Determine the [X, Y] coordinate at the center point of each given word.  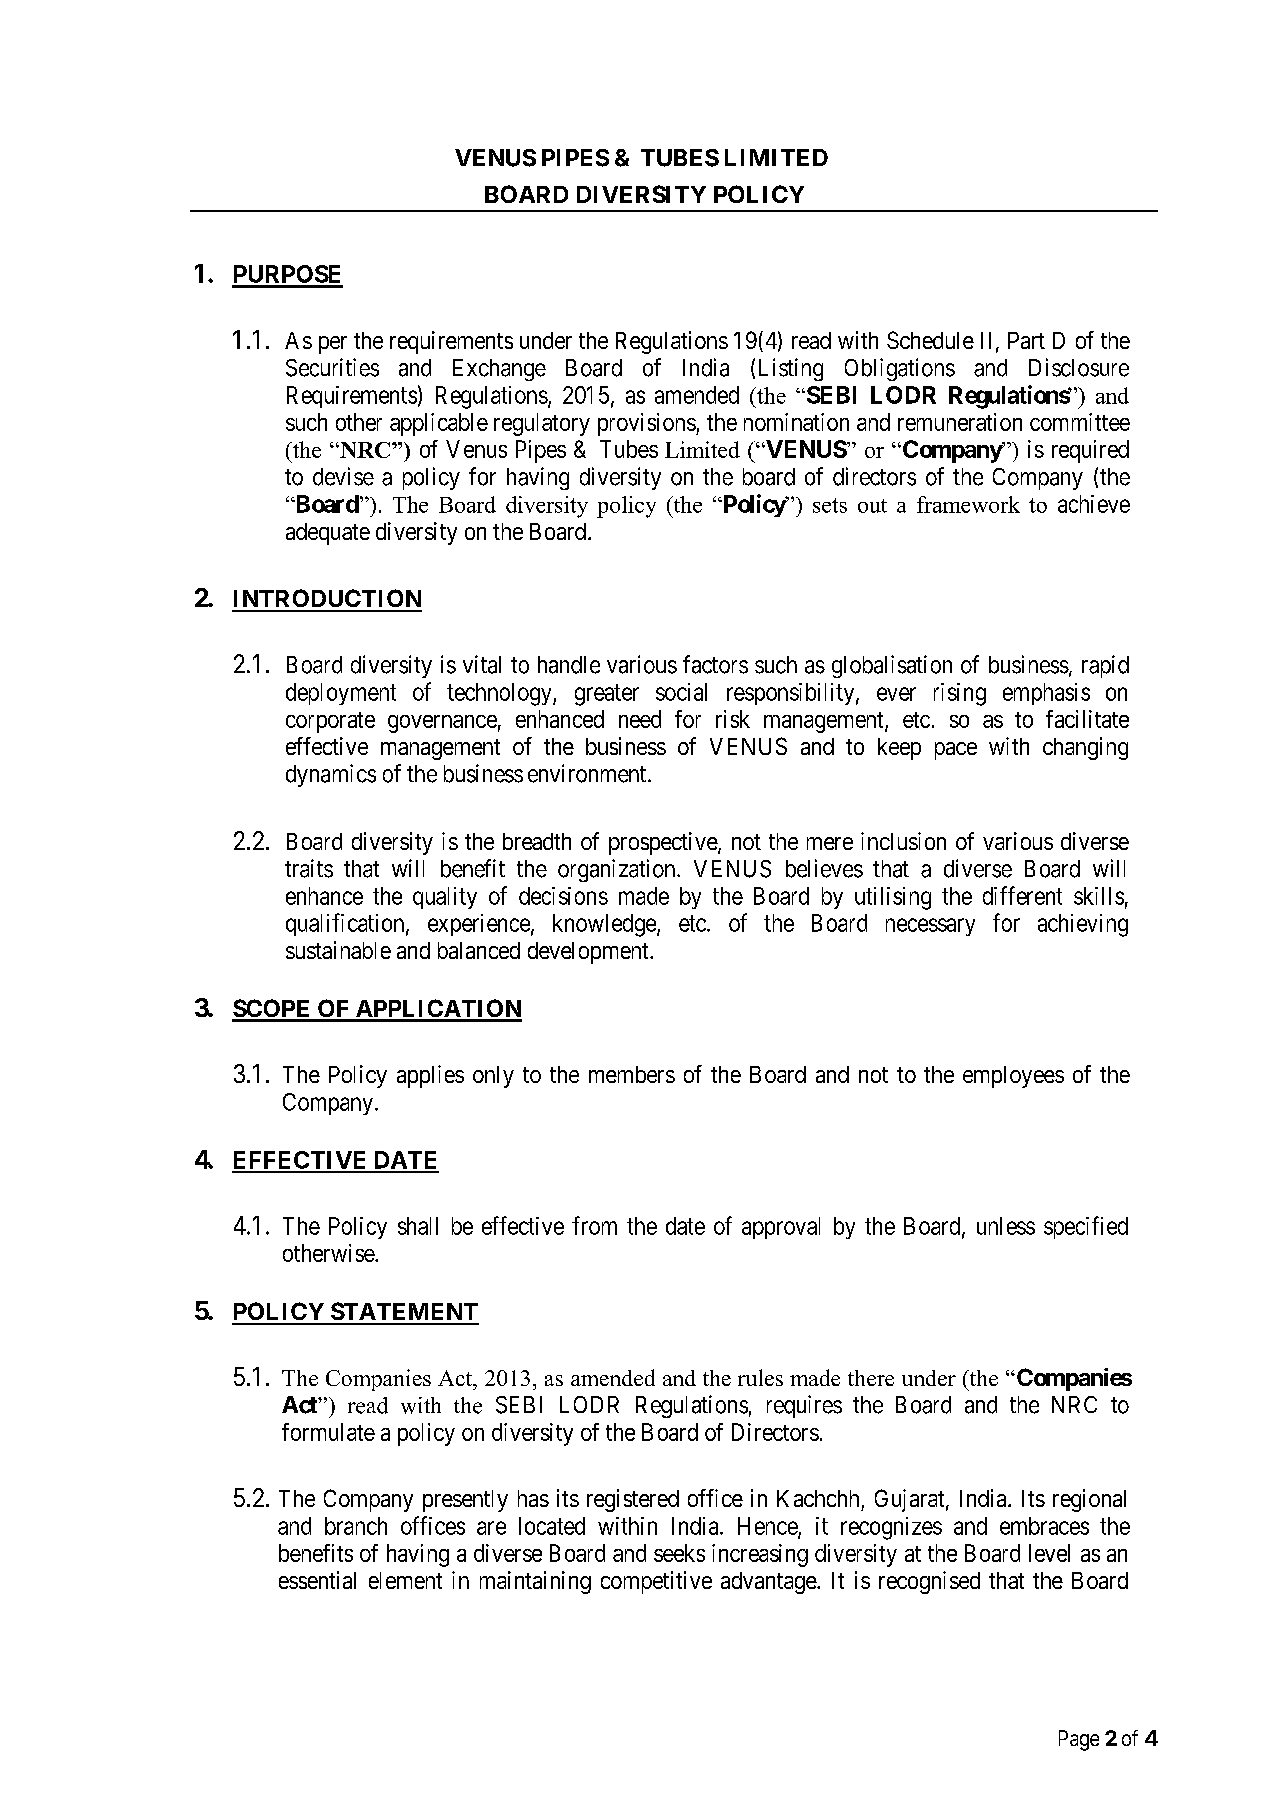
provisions [647, 424]
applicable [439, 424]
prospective [664, 843]
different [1022, 895]
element [405, 1580]
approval [781, 1228]
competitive [656, 1582]
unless [1006, 1226]
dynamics [331, 775]
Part [1026, 340]
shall [418, 1226]
